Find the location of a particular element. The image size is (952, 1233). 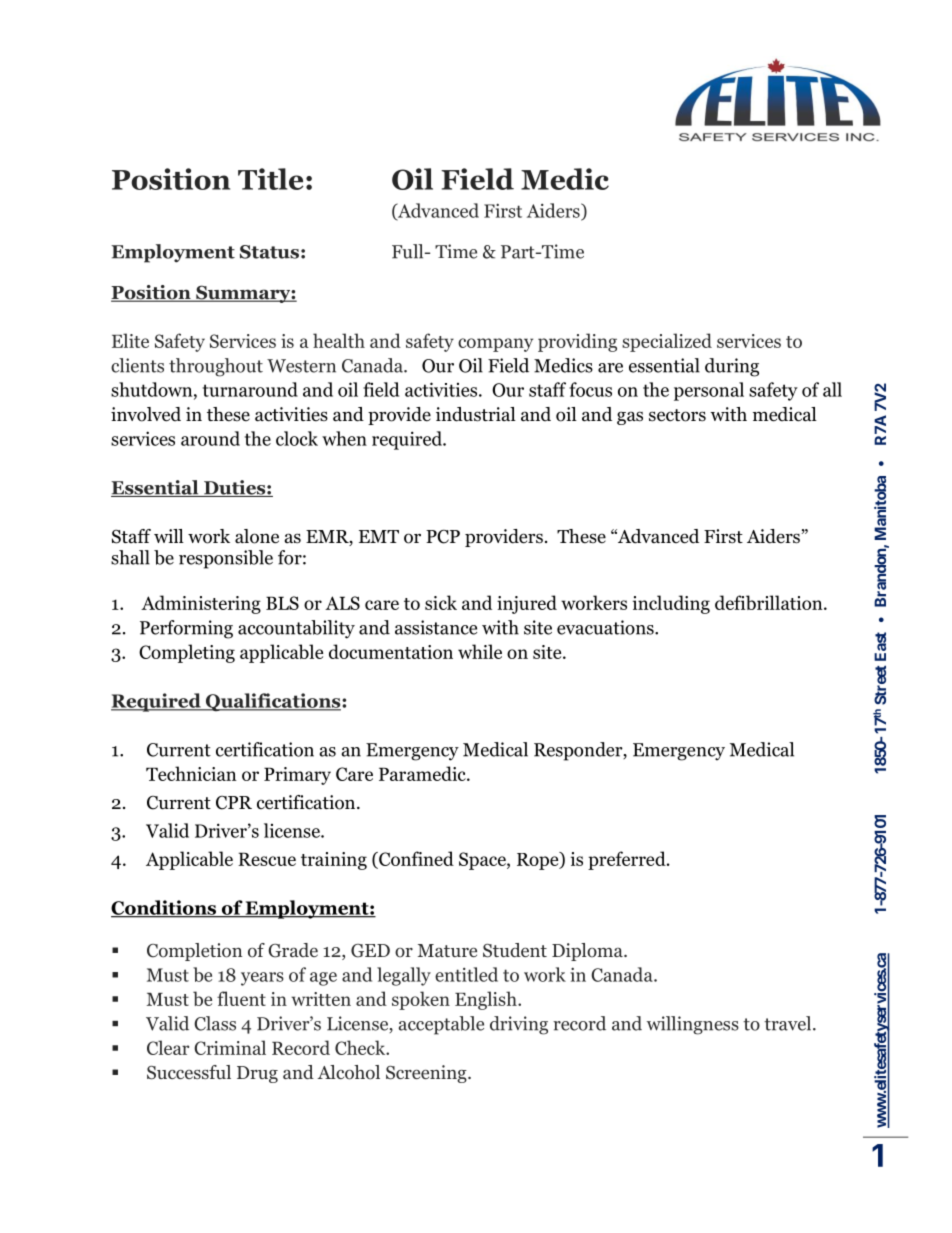

travel is located at coordinates (789, 1023).
